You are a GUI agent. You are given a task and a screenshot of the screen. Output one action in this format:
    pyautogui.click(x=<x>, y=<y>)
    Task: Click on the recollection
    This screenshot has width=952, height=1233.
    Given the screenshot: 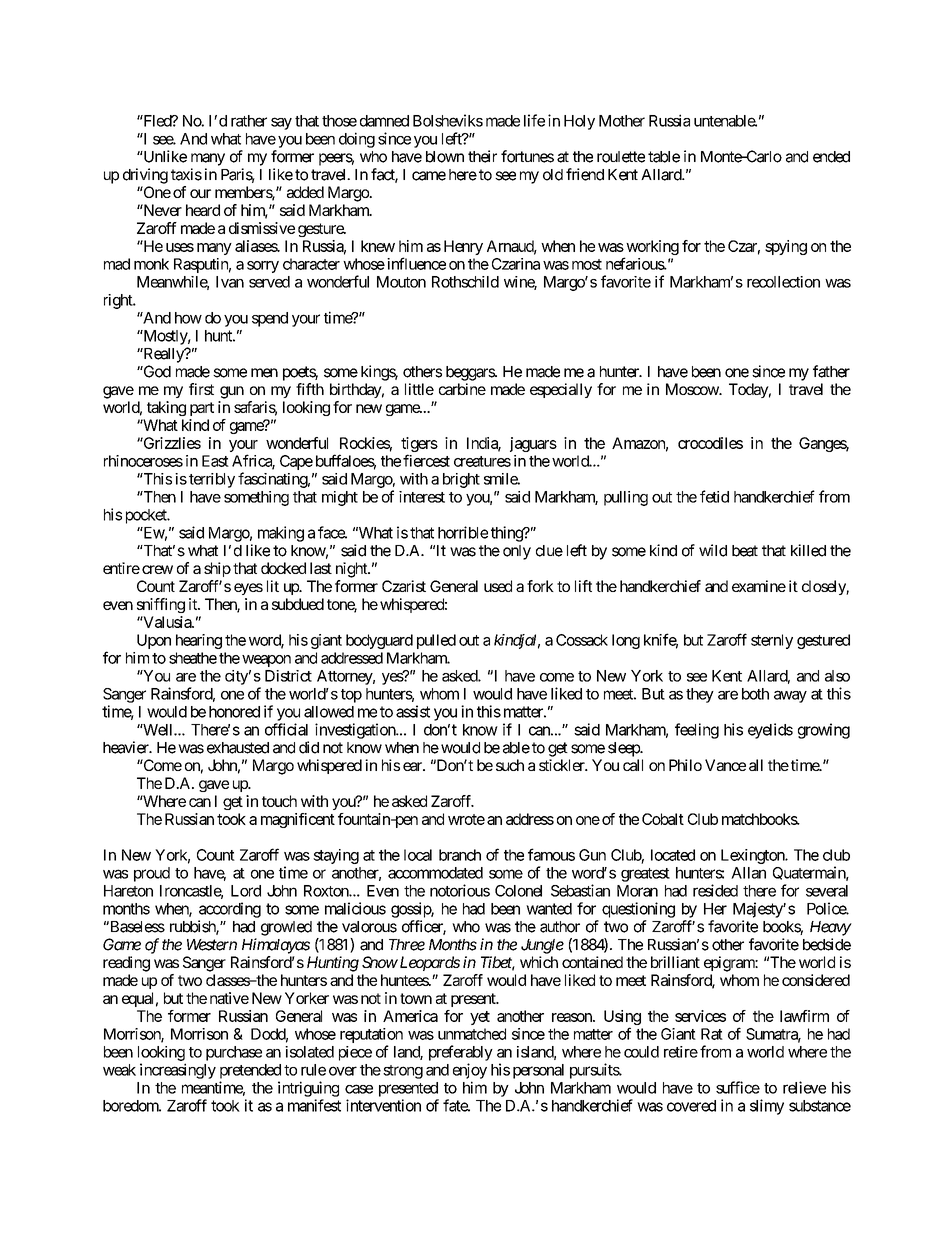 What is the action you would take?
    pyautogui.click(x=783, y=282)
